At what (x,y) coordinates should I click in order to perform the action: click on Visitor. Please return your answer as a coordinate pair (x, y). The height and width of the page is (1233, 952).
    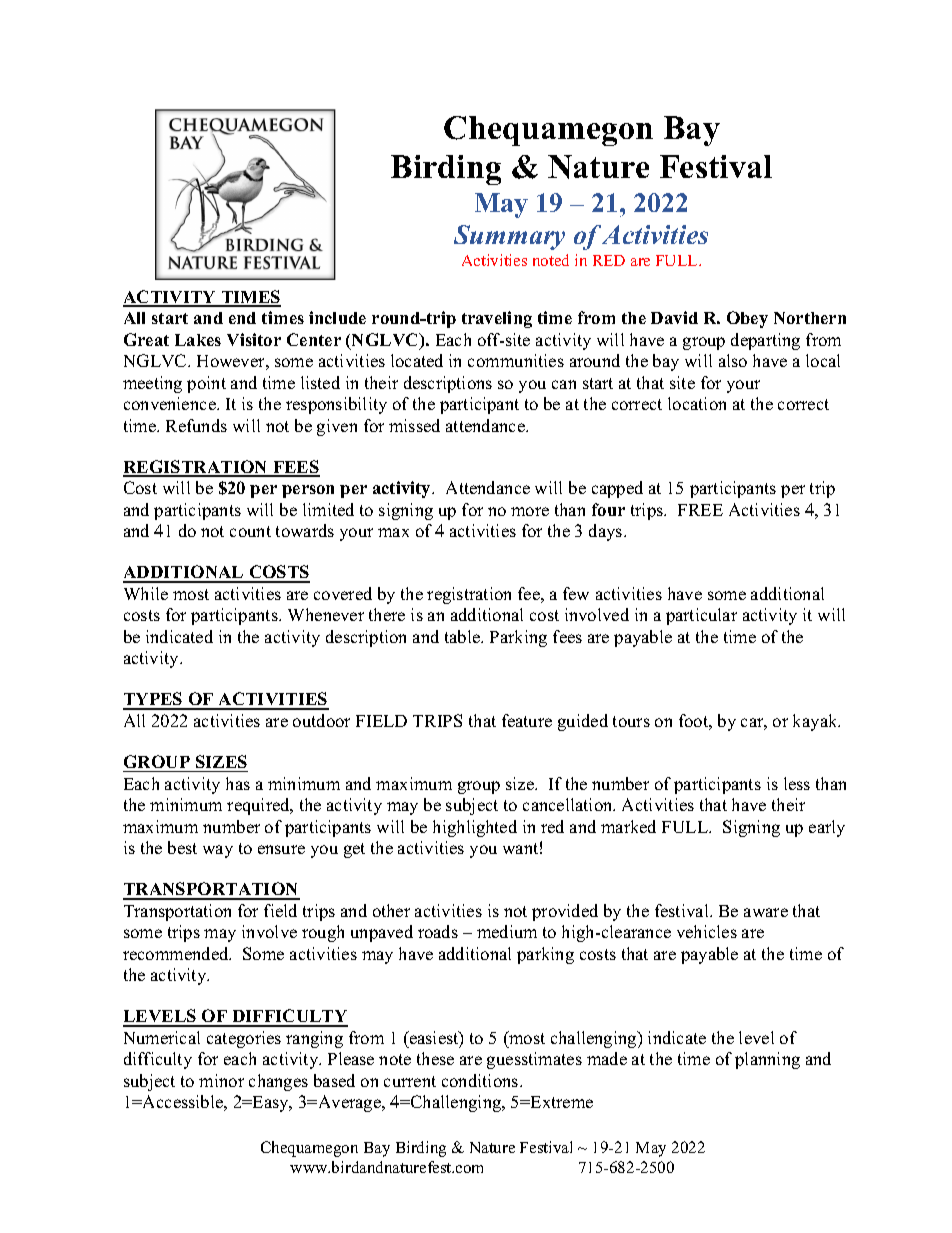
    Looking at the image, I should click on (254, 339).
